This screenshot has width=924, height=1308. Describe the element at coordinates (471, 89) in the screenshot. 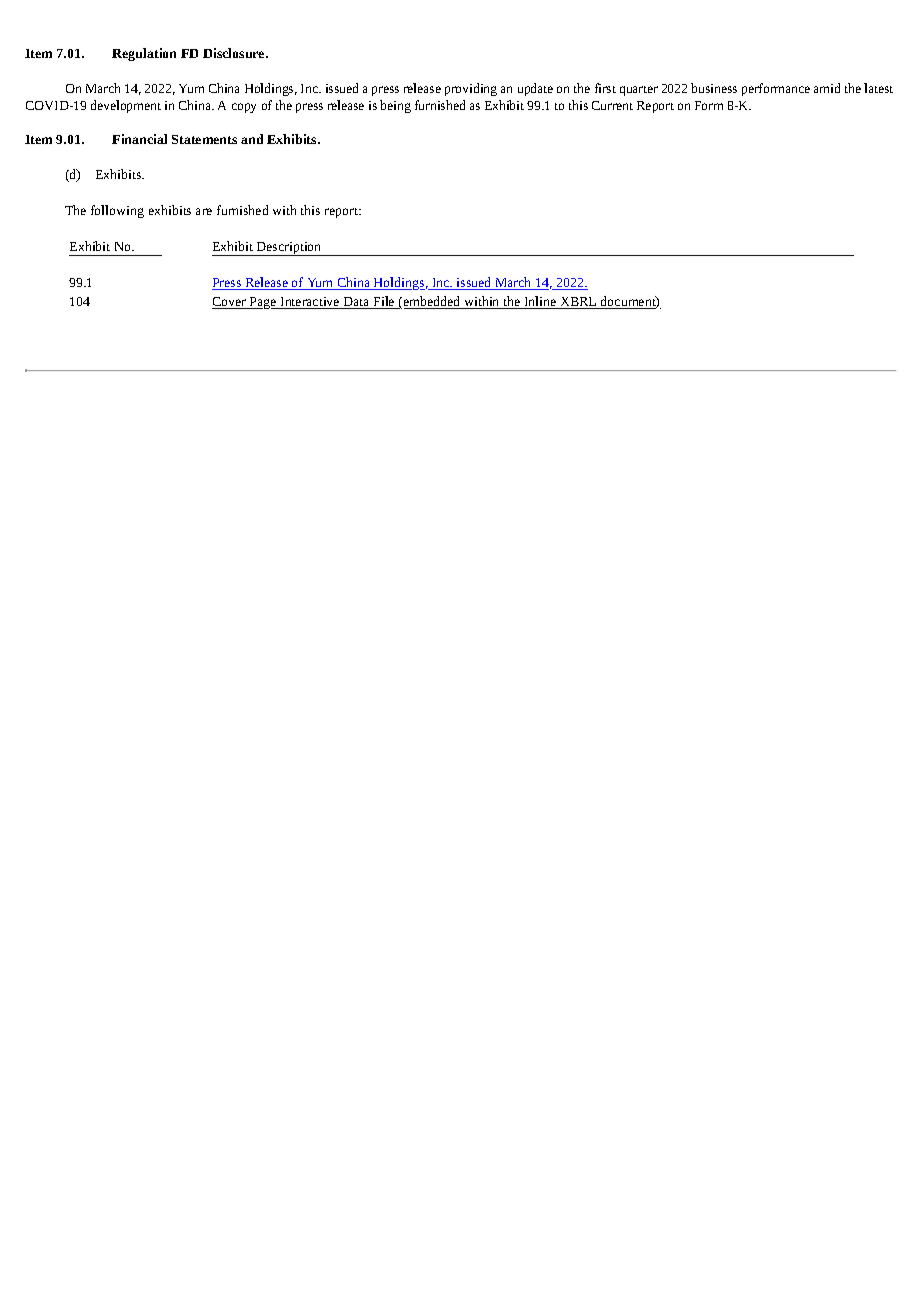

I see `providing` at that location.
